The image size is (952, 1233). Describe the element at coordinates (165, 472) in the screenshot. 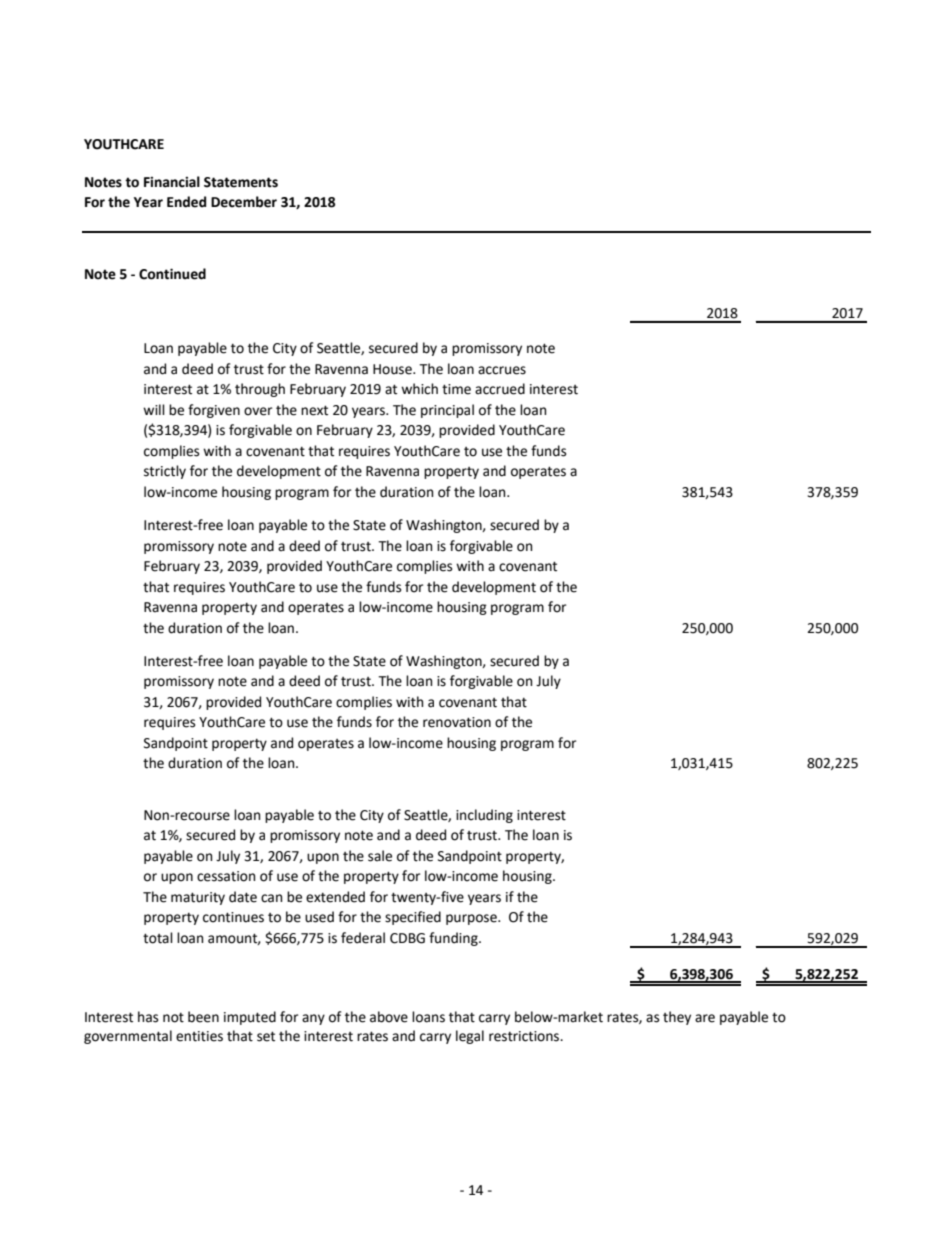

I see `strictly` at that location.
